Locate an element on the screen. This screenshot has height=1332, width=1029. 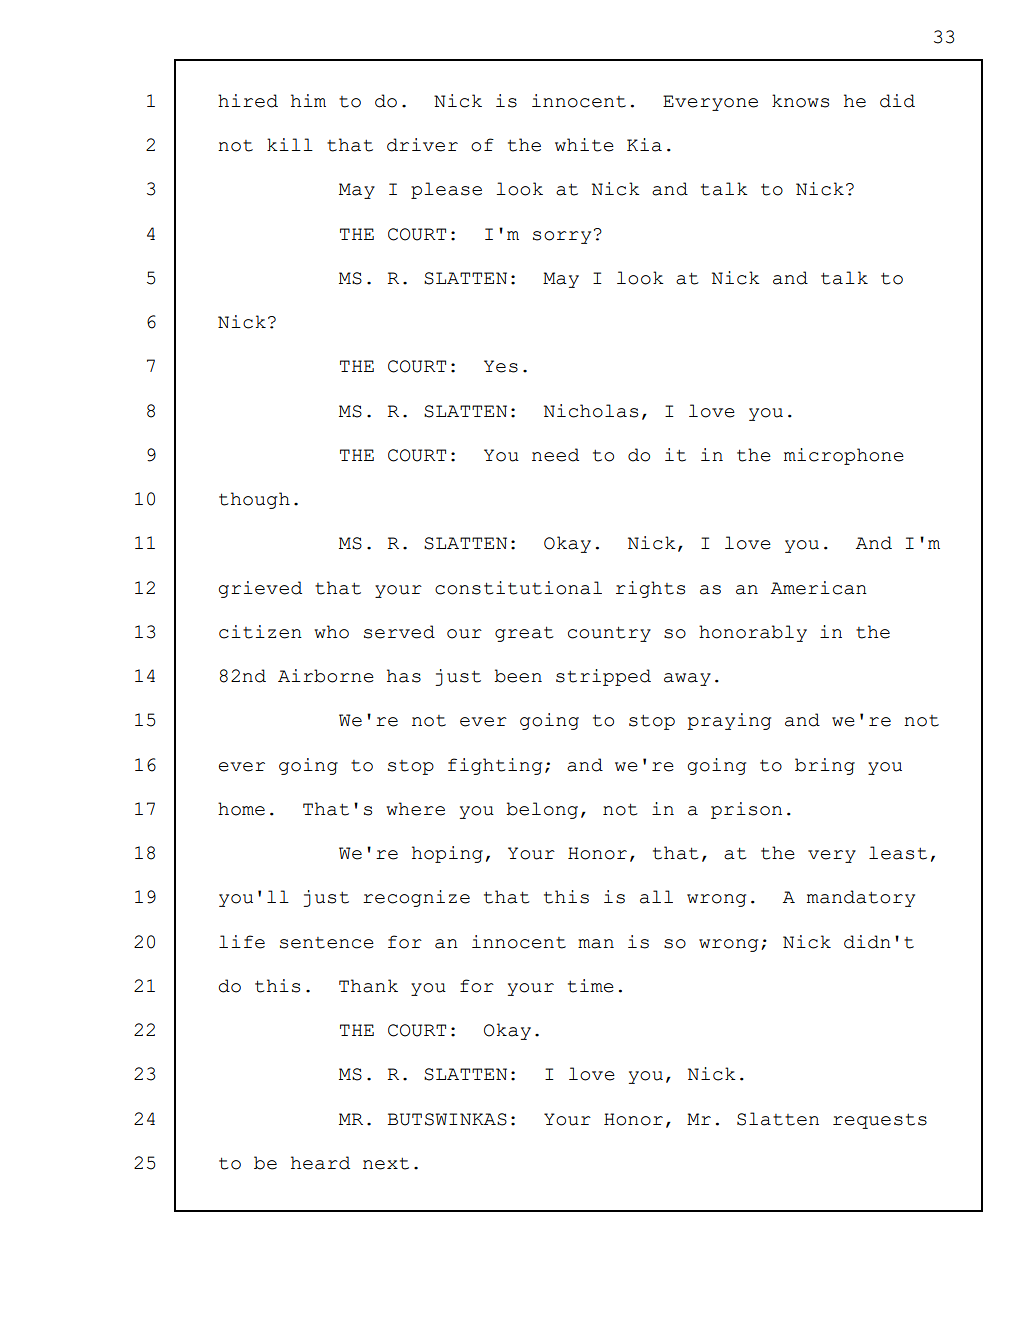
white is located at coordinates (584, 145).
